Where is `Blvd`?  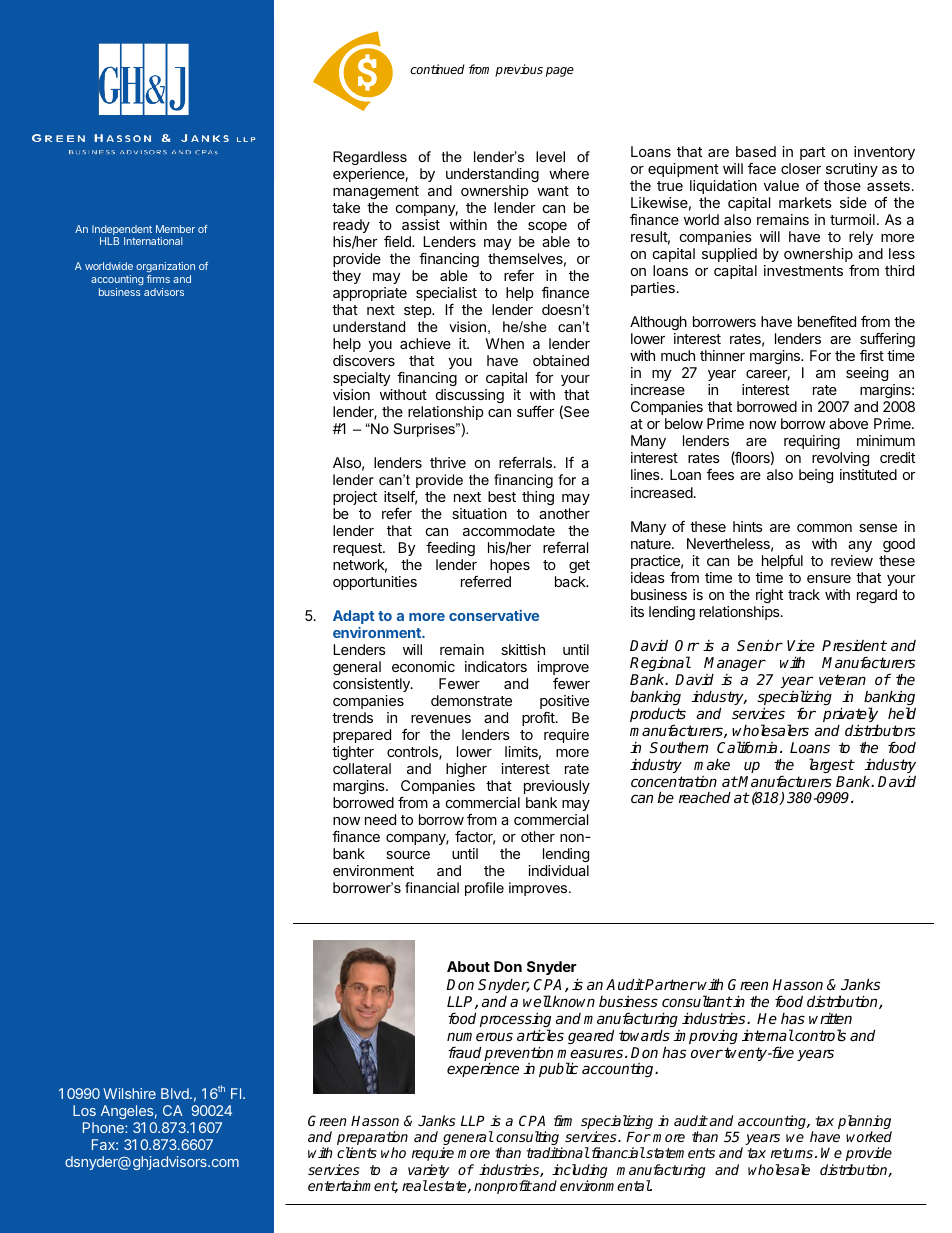 Blvd is located at coordinates (176, 1093).
